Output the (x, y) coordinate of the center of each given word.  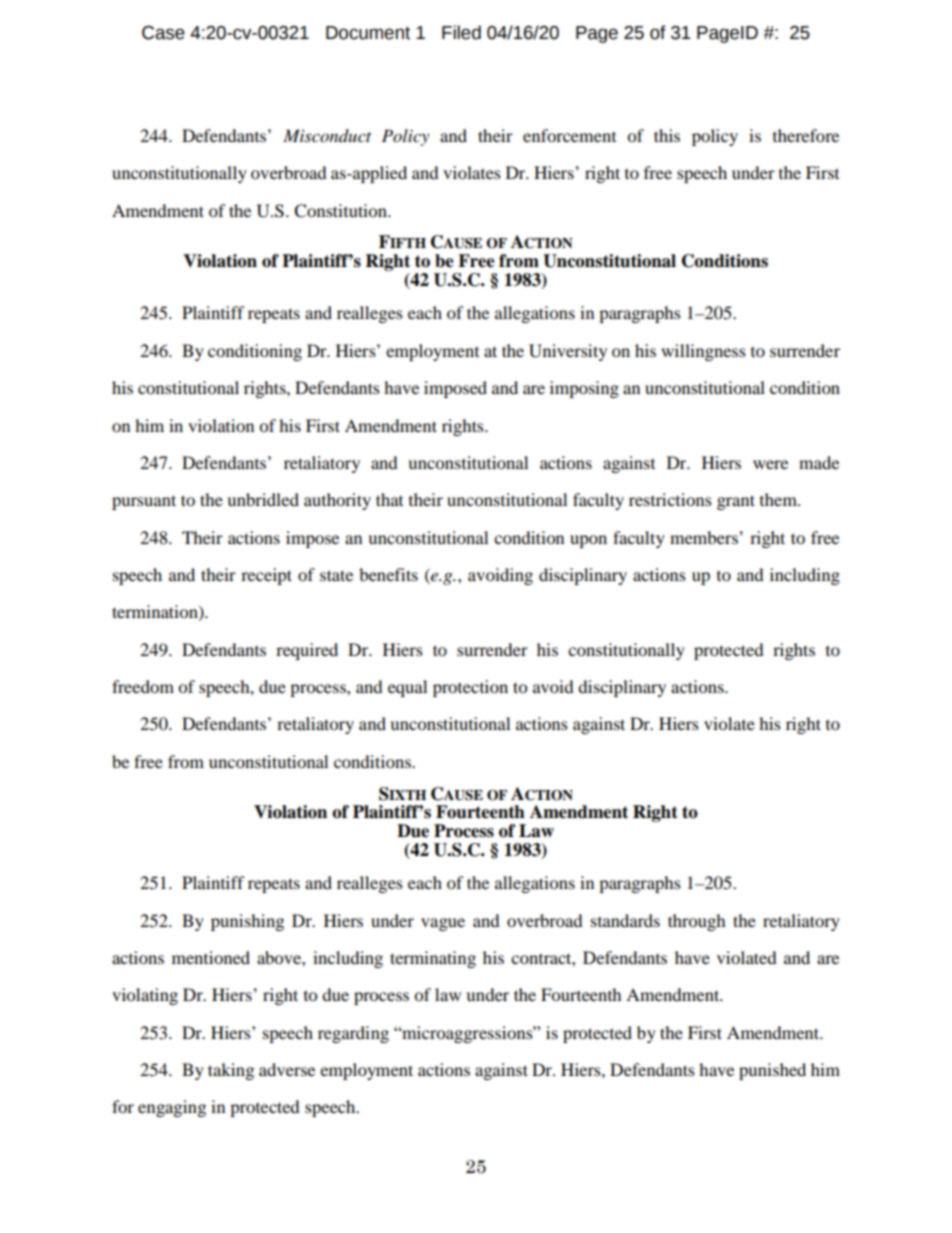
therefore (806, 135)
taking (231, 1071)
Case (163, 33)
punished (772, 1071)
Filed (461, 32)
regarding (353, 1034)
